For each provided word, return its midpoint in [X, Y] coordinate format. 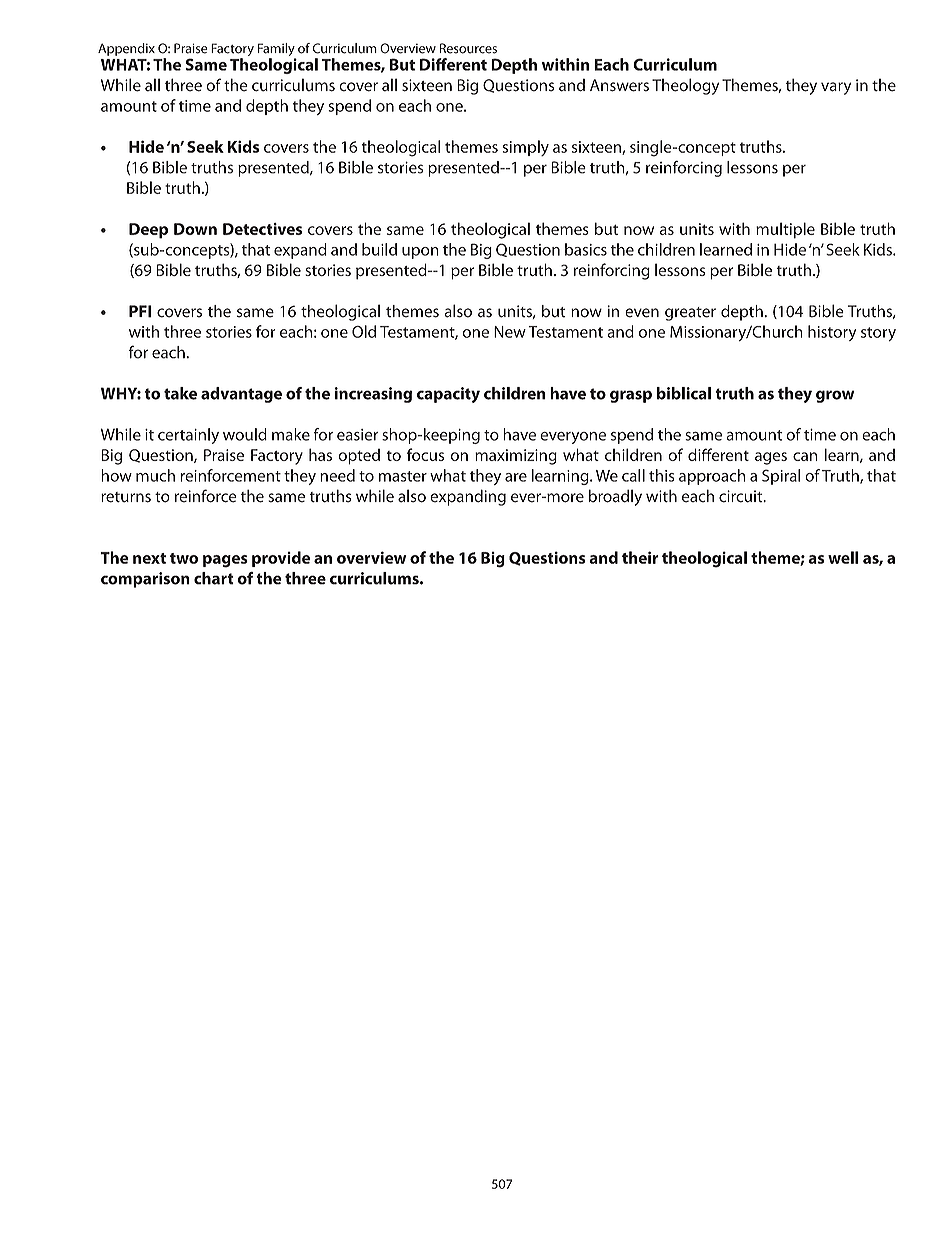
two [184, 558]
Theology [685, 86]
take [180, 393]
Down [195, 229]
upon [420, 253]
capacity [448, 395]
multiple [785, 230]
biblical [684, 393]
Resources [468, 48]
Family [277, 51]
